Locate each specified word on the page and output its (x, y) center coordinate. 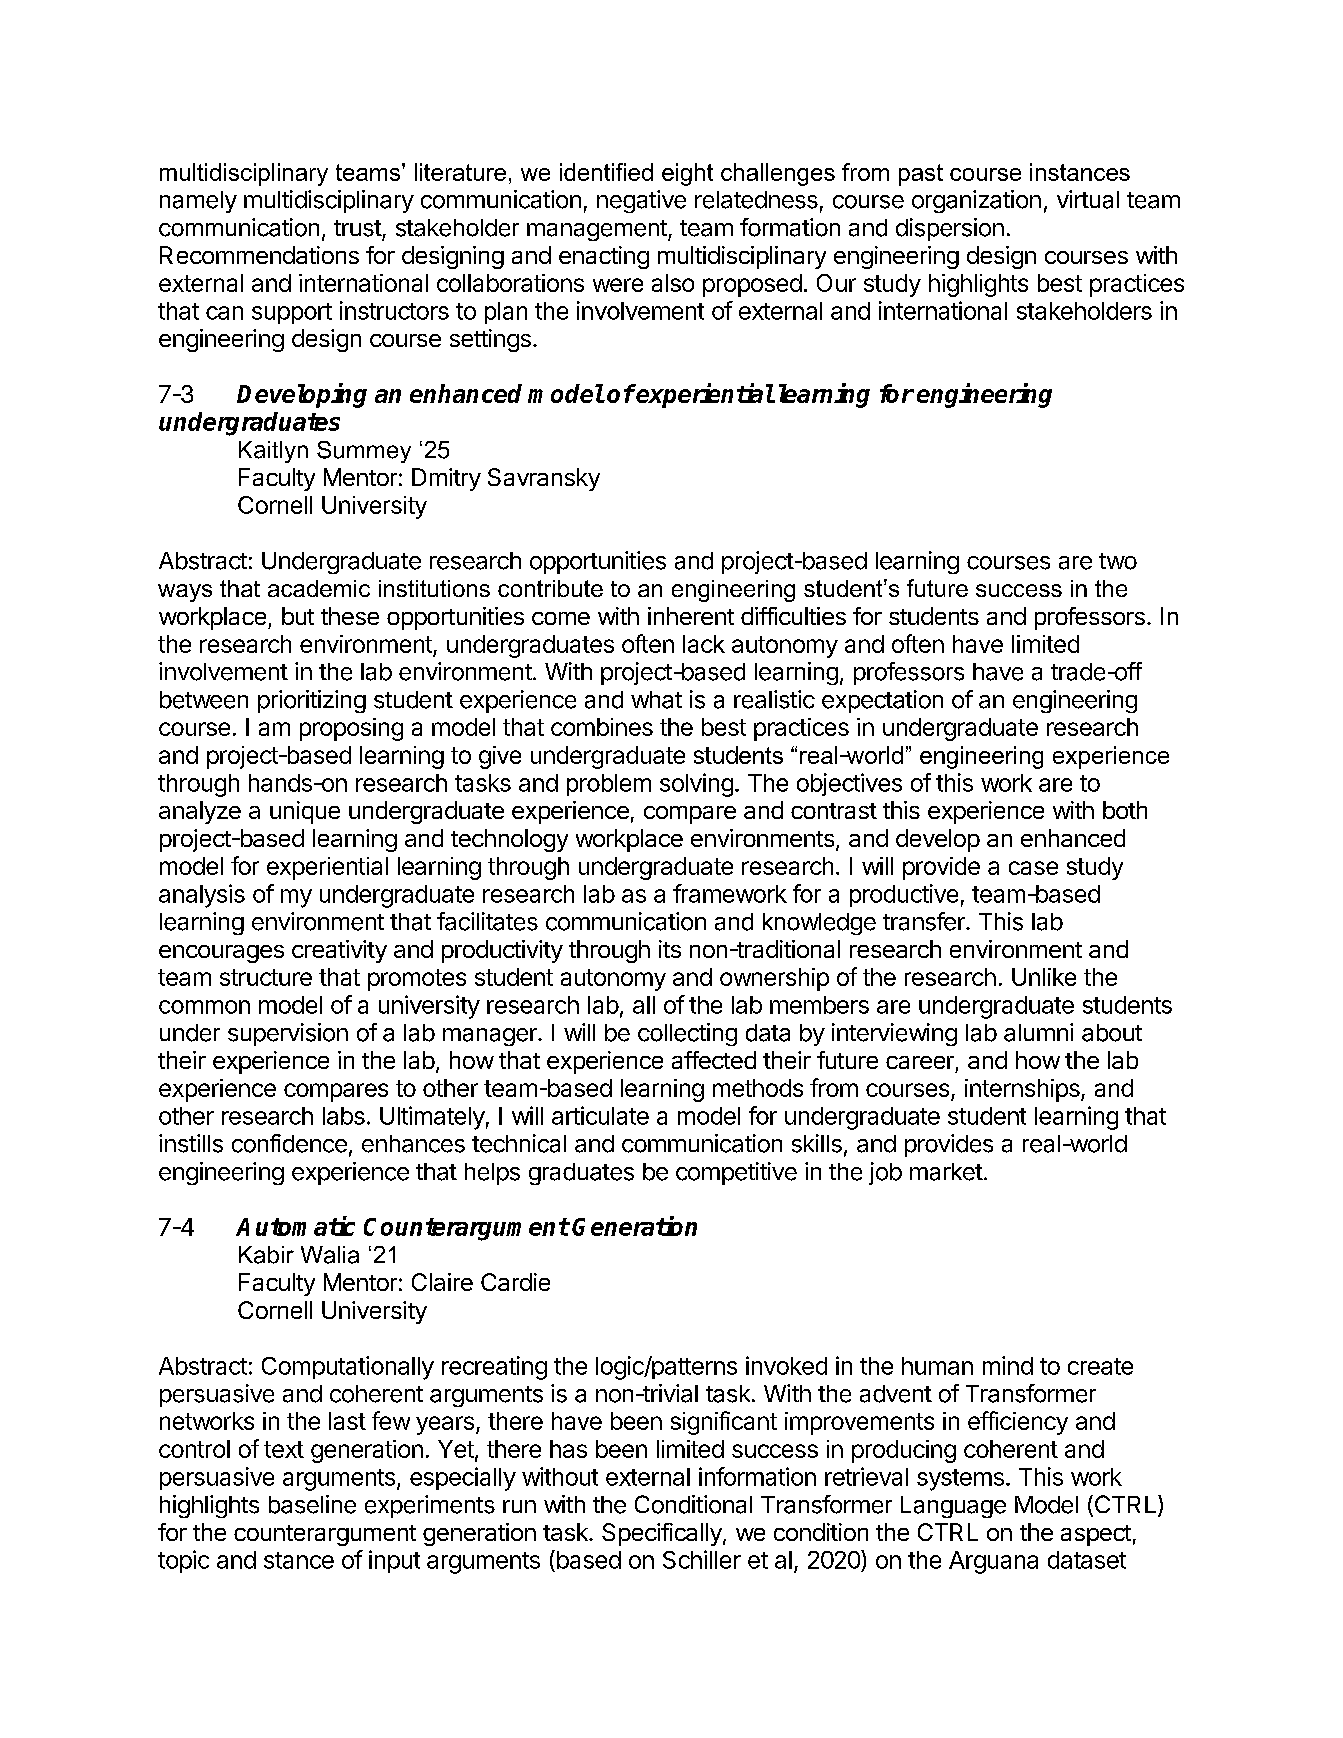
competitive (736, 1173)
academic (319, 588)
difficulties (793, 616)
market (946, 1172)
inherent (691, 616)
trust (358, 228)
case (1033, 868)
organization (976, 201)
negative (641, 201)
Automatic (295, 1226)
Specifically (663, 1534)
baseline (312, 1504)
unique (305, 812)
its (670, 949)
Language (953, 1507)
